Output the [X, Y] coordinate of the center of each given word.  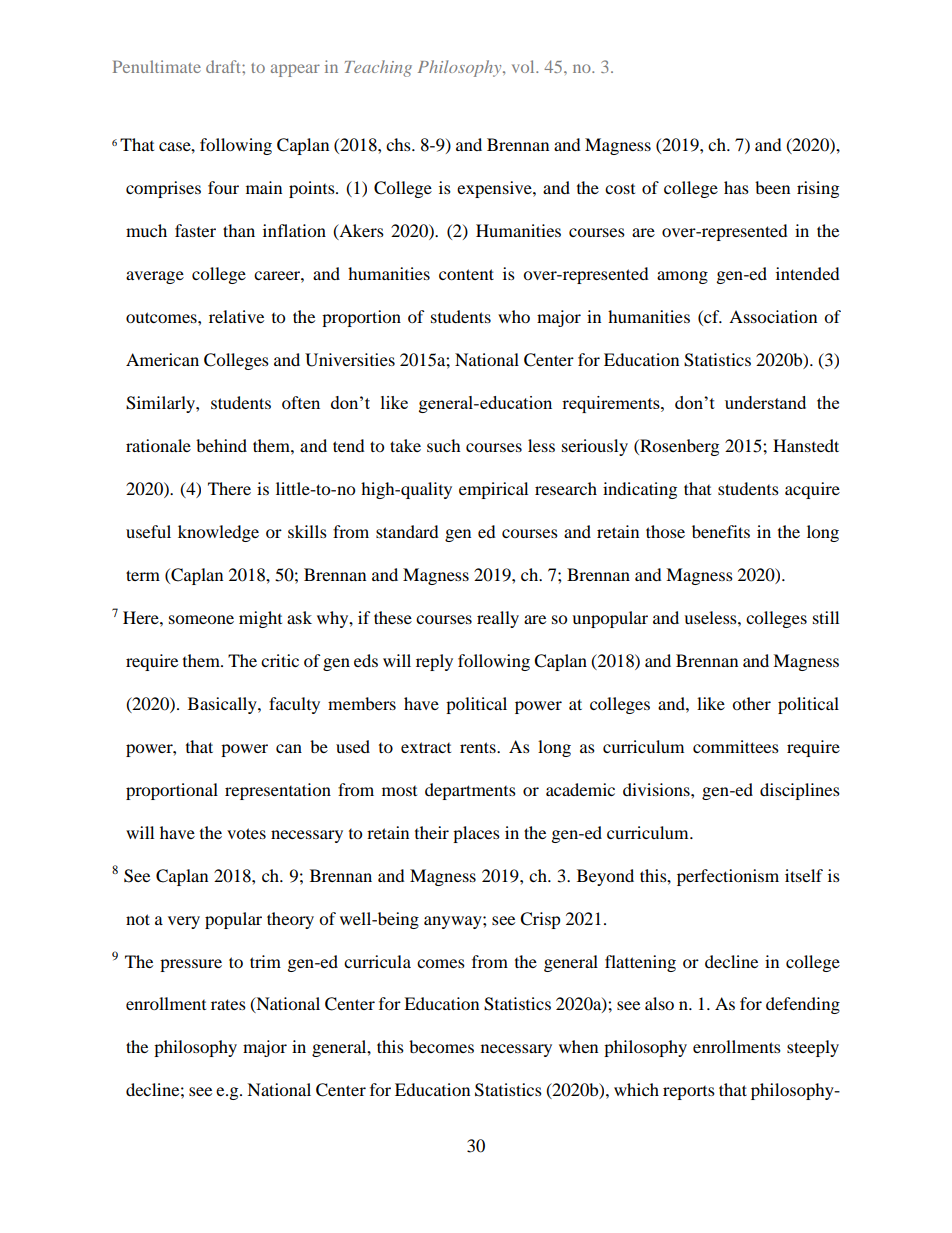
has [736, 187]
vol [524, 66]
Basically [223, 705]
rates [228, 1004]
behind [221, 445]
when [578, 1046]
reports [689, 1093]
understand [765, 402]
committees [736, 746]
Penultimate [157, 66]
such [444, 445]
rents [479, 747]
